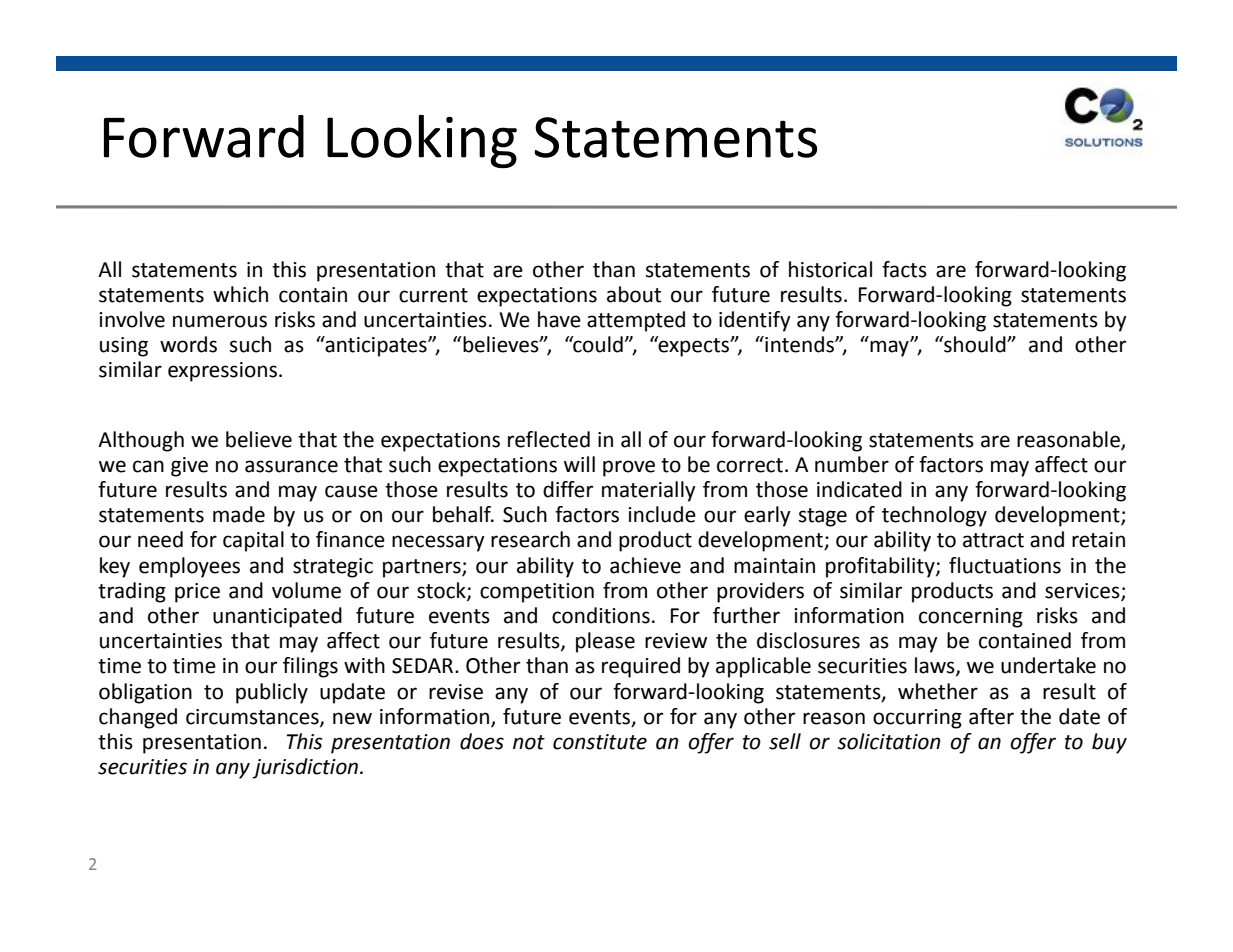  What do you see at coordinates (549, 439) in the document?
I see `reflected` at bounding box center [549, 439].
